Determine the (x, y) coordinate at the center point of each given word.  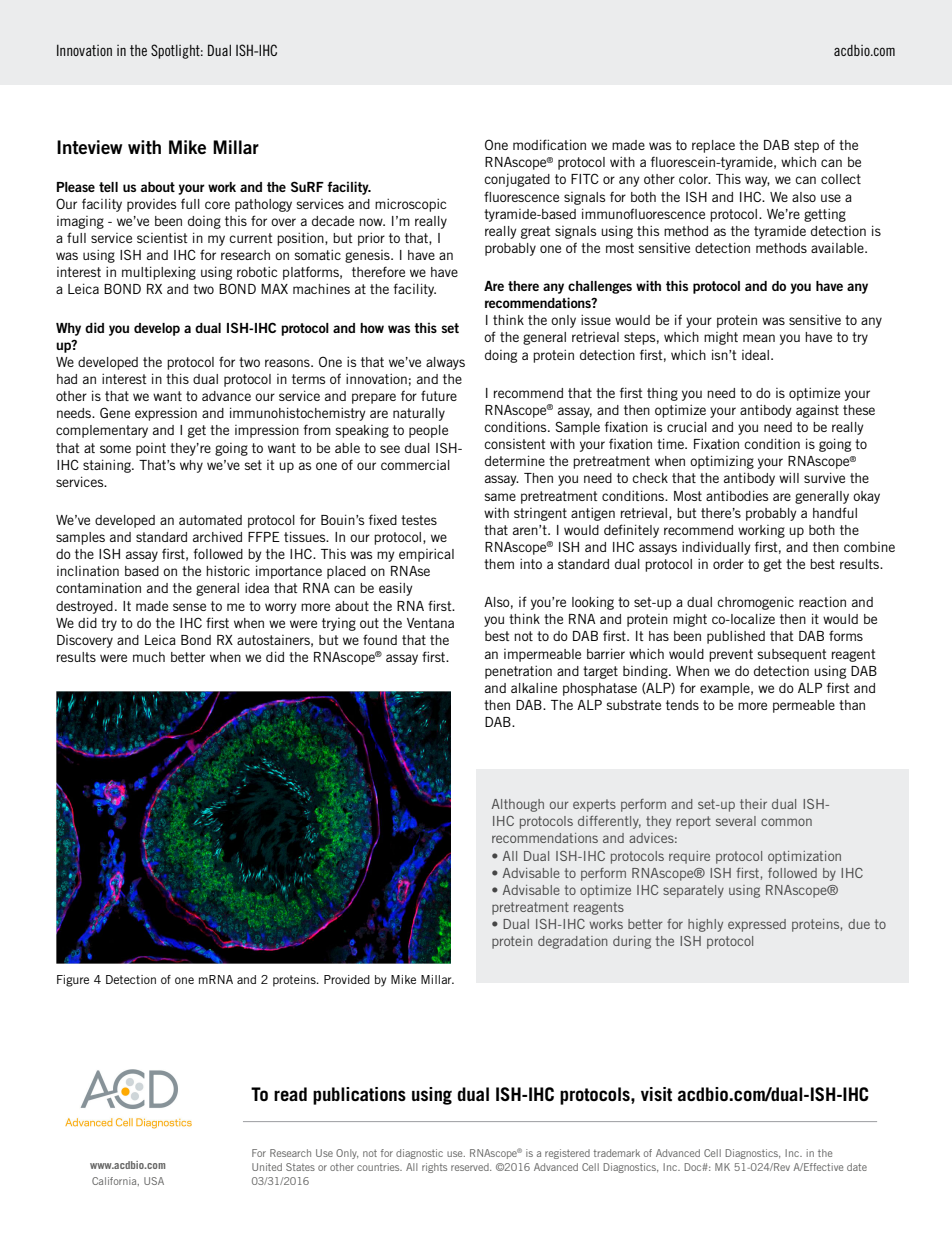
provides (151, 205)
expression (166, 414)
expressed (757, 925)
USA (154, 1181)
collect (841, 179)
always (445, 363)
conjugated (517, 180)
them (499, 564)
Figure (73, 981)
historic (228, 570)
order (728, 564)
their (753, 804)
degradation (572, 942)
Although (518, 805)
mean (759, 338)
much (149, 657)
